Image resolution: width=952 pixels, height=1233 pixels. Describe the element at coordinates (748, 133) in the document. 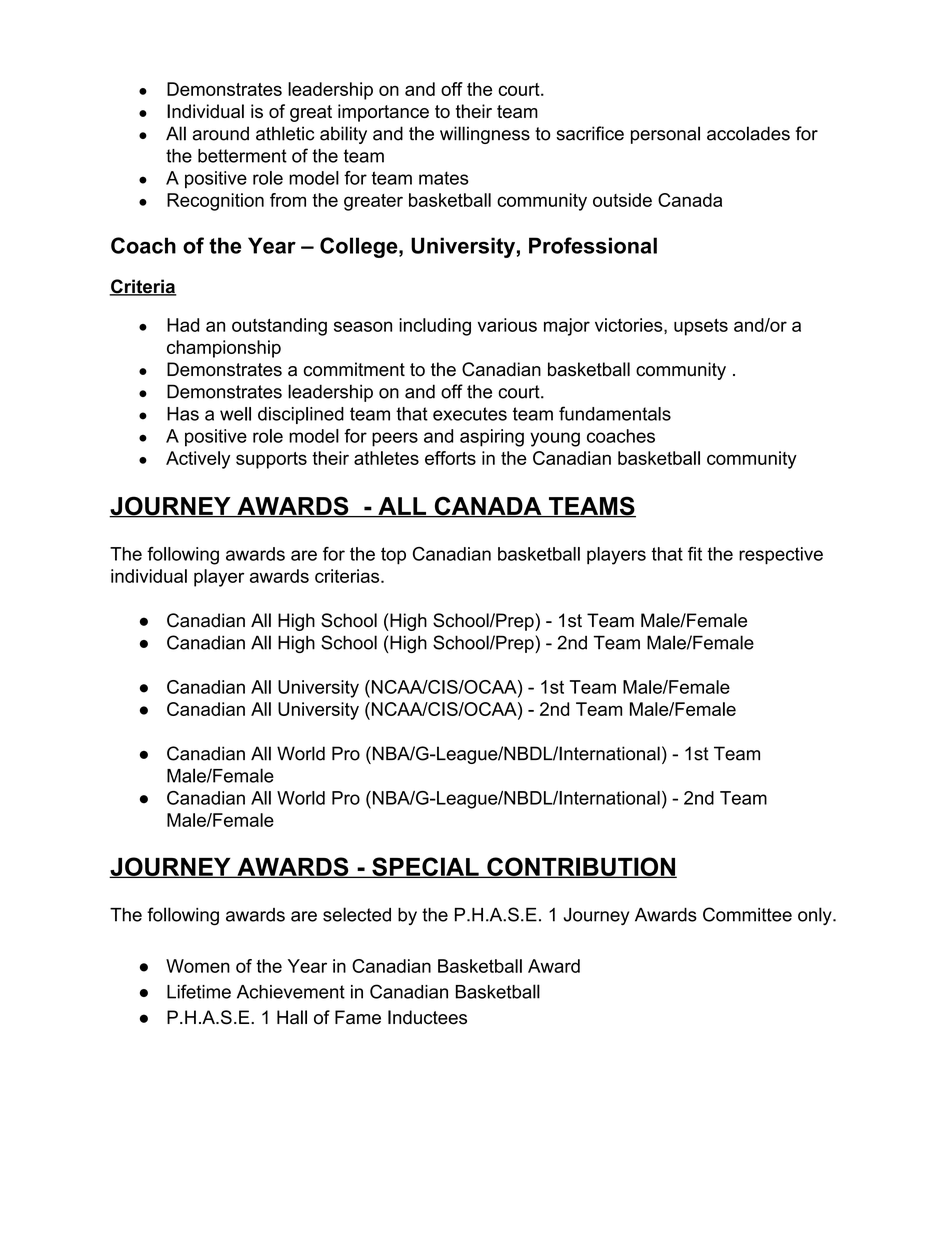

I see `accolades` at that location.
